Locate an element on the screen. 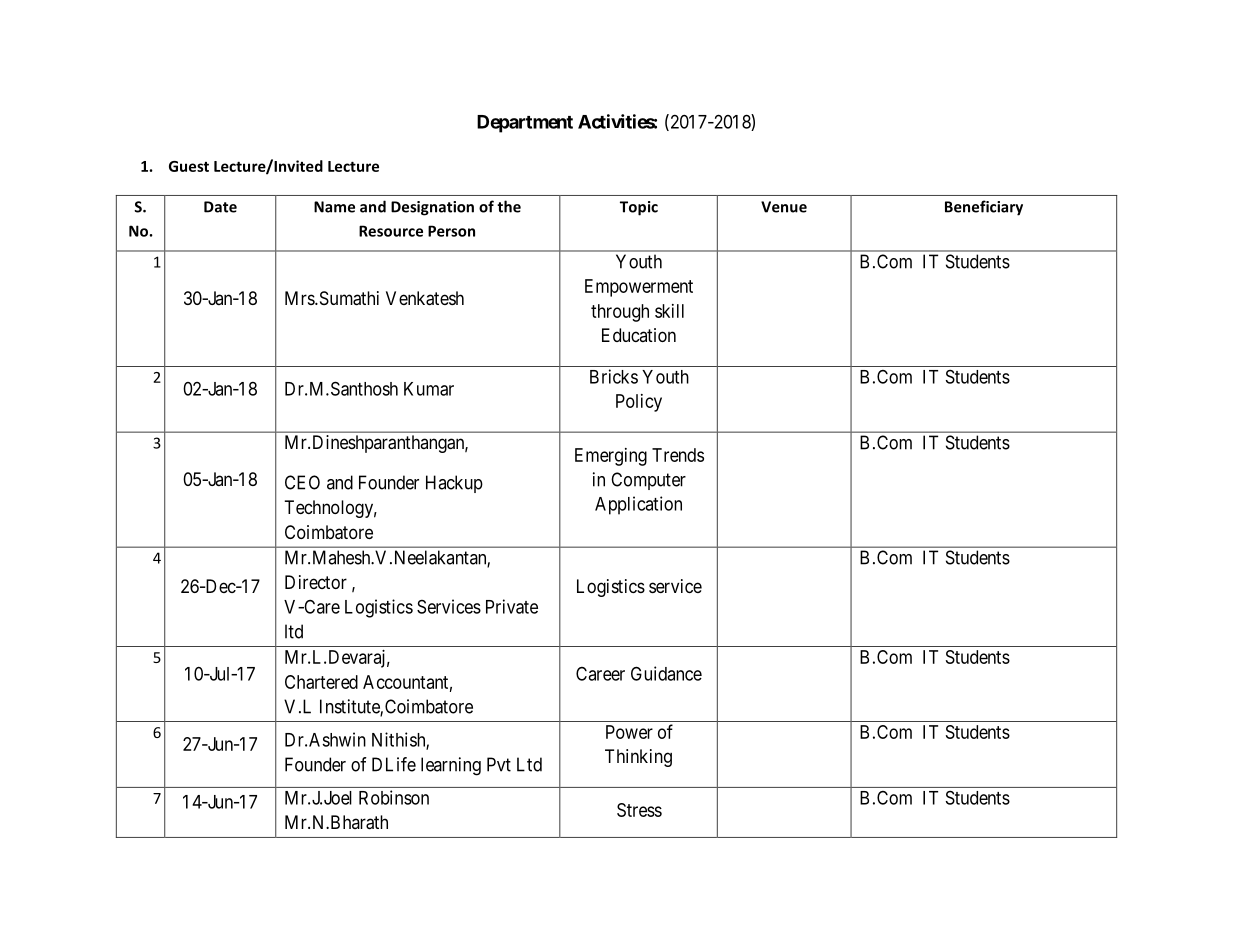  Department is located at coordinates (525, 124).
